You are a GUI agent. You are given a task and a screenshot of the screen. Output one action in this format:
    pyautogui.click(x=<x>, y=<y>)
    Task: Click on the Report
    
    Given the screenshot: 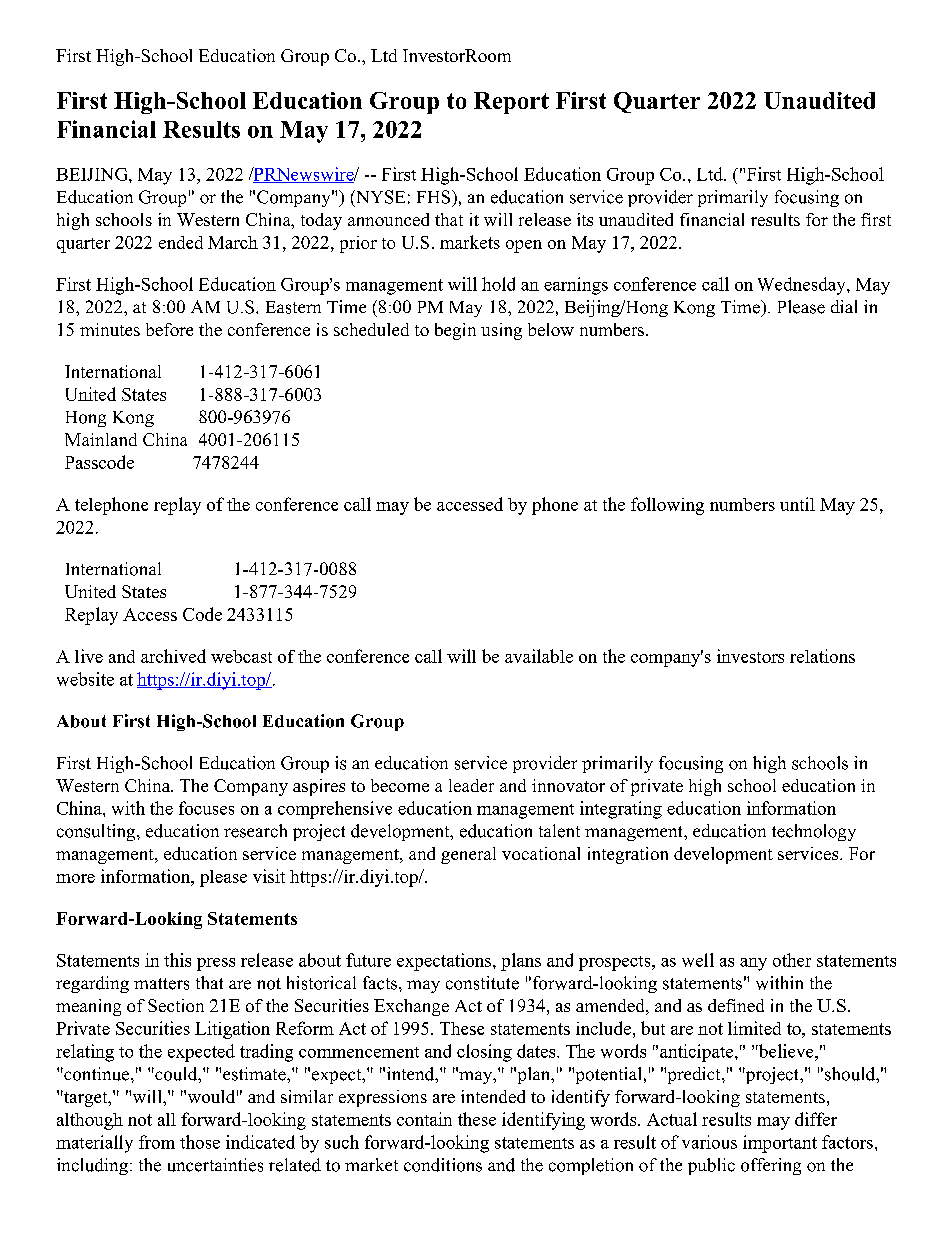 What is the action you would take?
    pyautogui.click(x=511, y=103)
